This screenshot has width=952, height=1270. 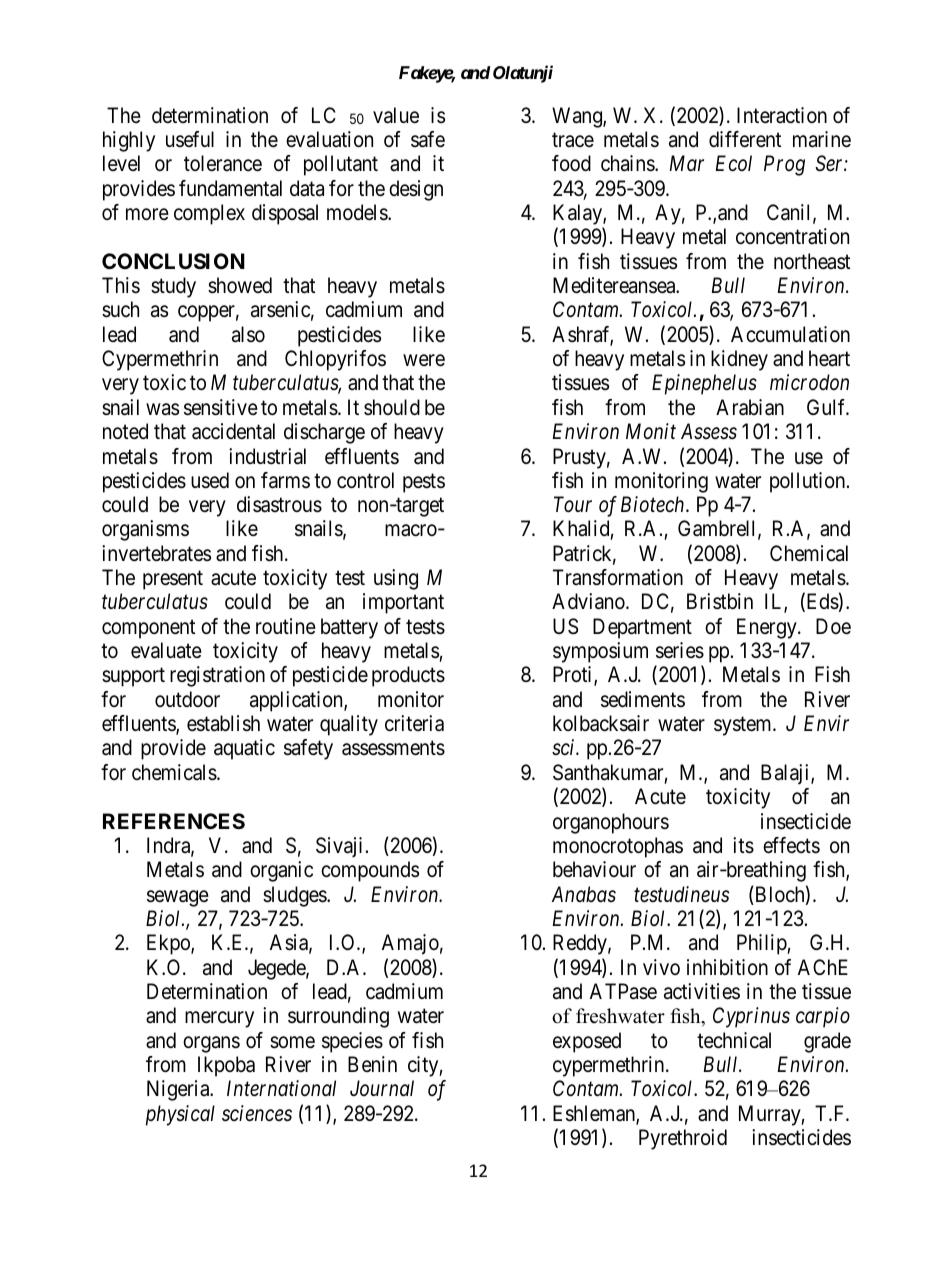 I want to click on useful, so click(x=190, y=139).
